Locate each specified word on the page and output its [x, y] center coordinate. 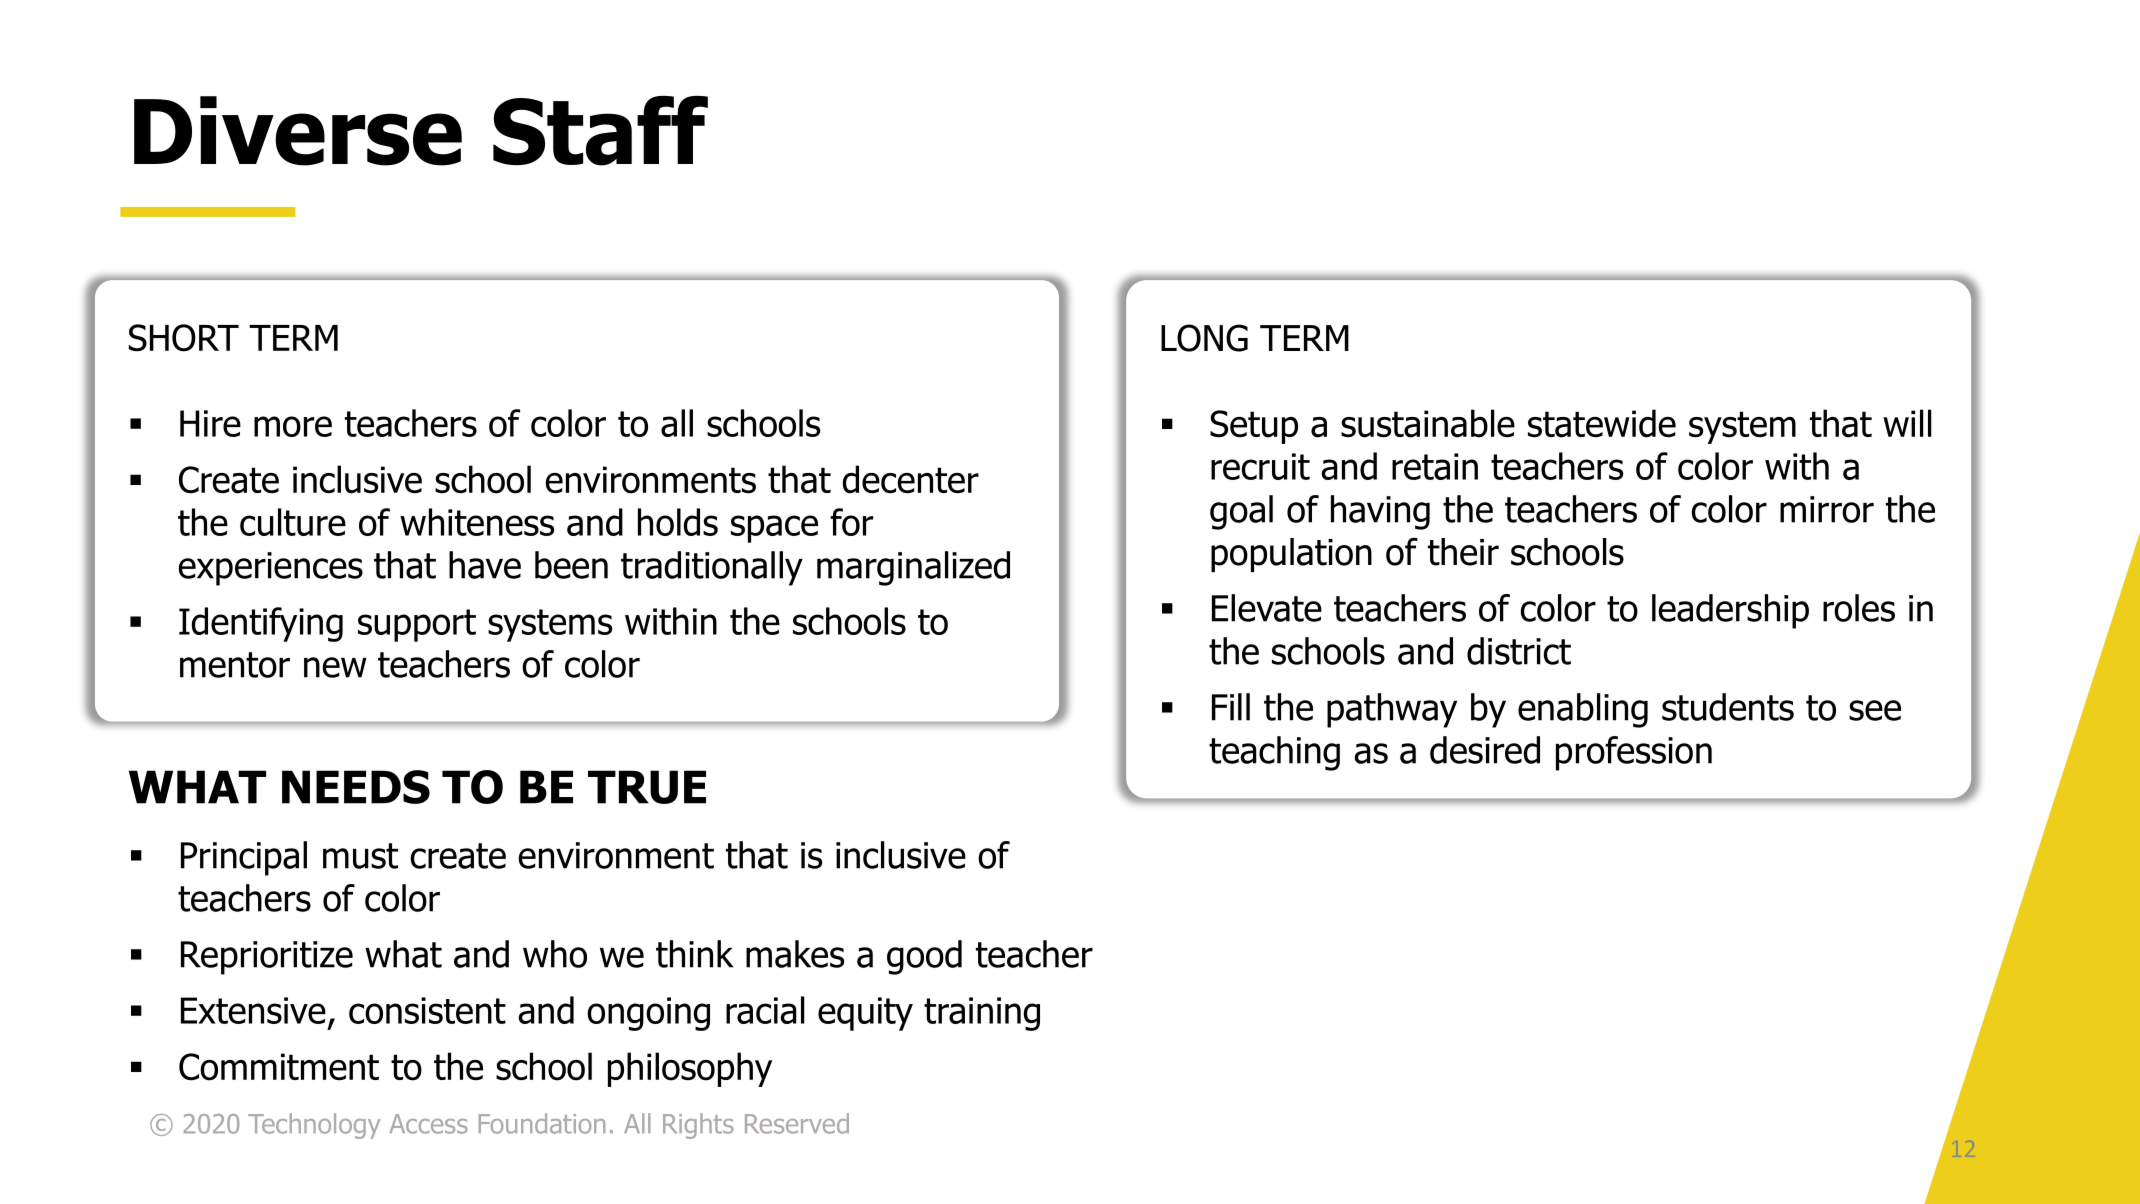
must [360, 856]
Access [429, 1124]
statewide [1602, 423]
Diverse [298, 131]
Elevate [1267, 608]
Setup [1254, 427]
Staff [600, 131]
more [293, 426]
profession [1634, 753]
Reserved [797, 1123]
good [924, 957]
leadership [1730, 611]
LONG [1204, 338]
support [417, 625]
